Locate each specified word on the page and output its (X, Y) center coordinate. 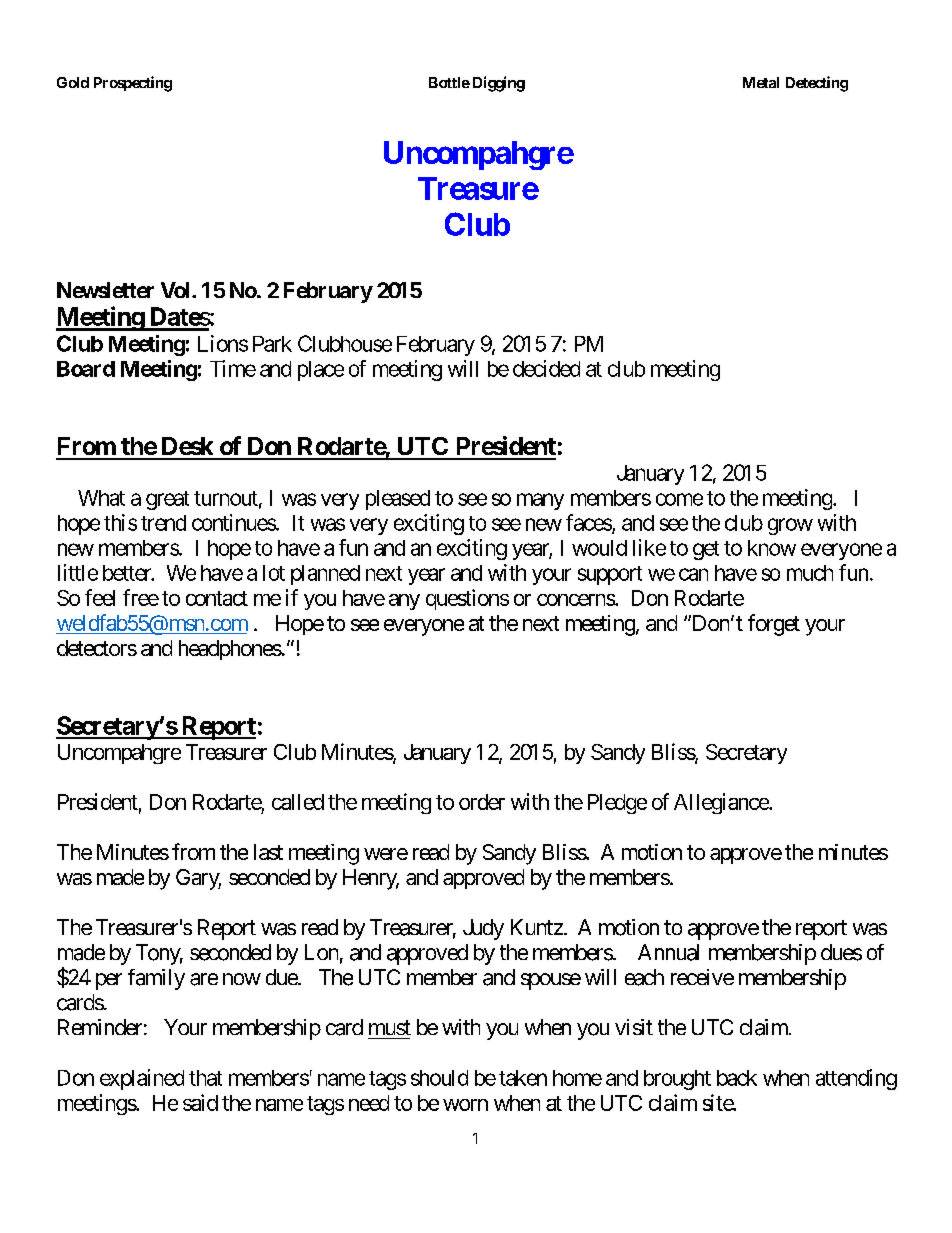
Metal (761, 82)
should (439, 1078)
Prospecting (133, 84)
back (737, 1078)
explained (142, 1079)
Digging (499, 84)
